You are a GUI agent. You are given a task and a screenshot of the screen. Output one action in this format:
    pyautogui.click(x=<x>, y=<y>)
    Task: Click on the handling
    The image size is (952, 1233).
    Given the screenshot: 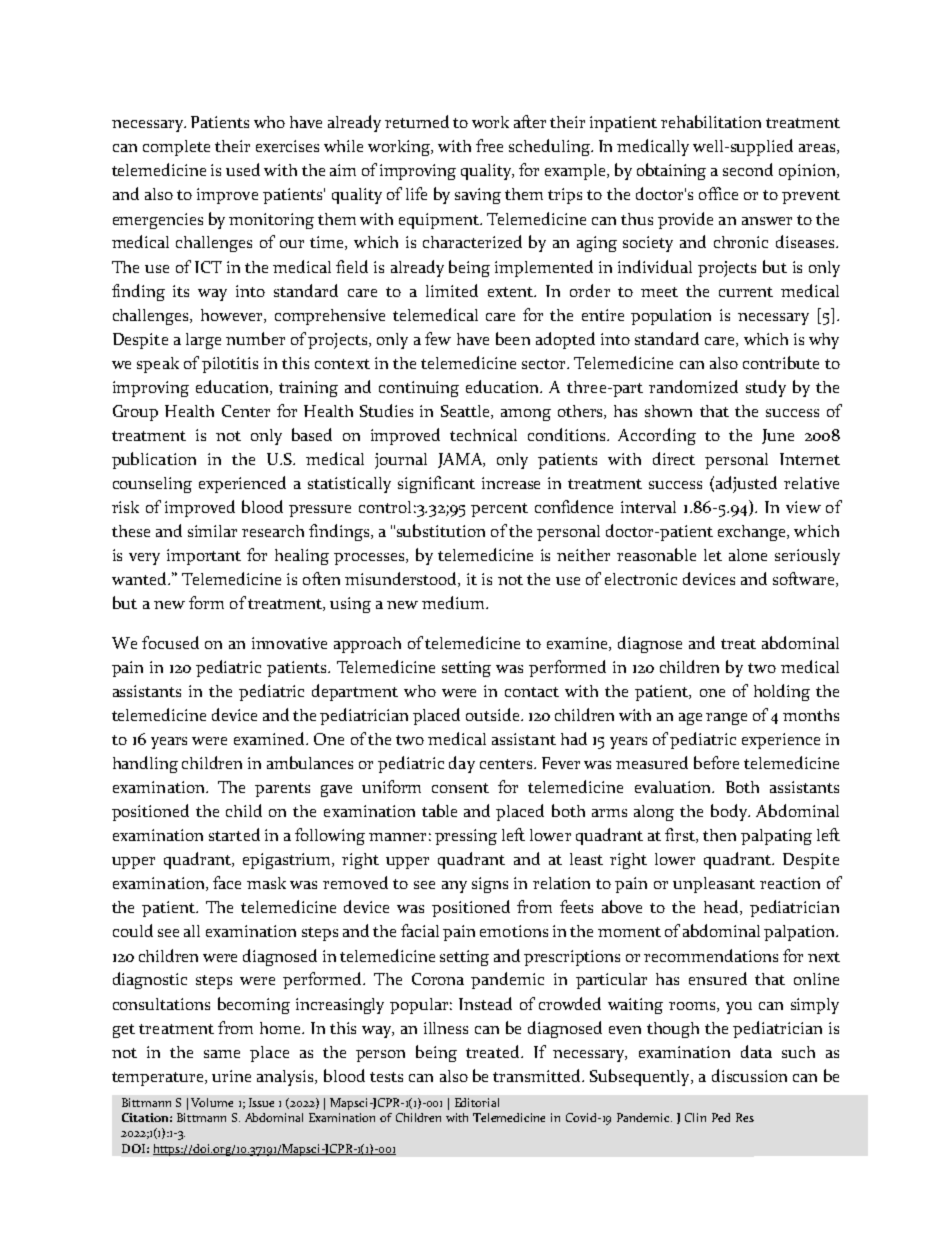 What is the action you would take?
    pyautogui.click(x=145, y=764)
